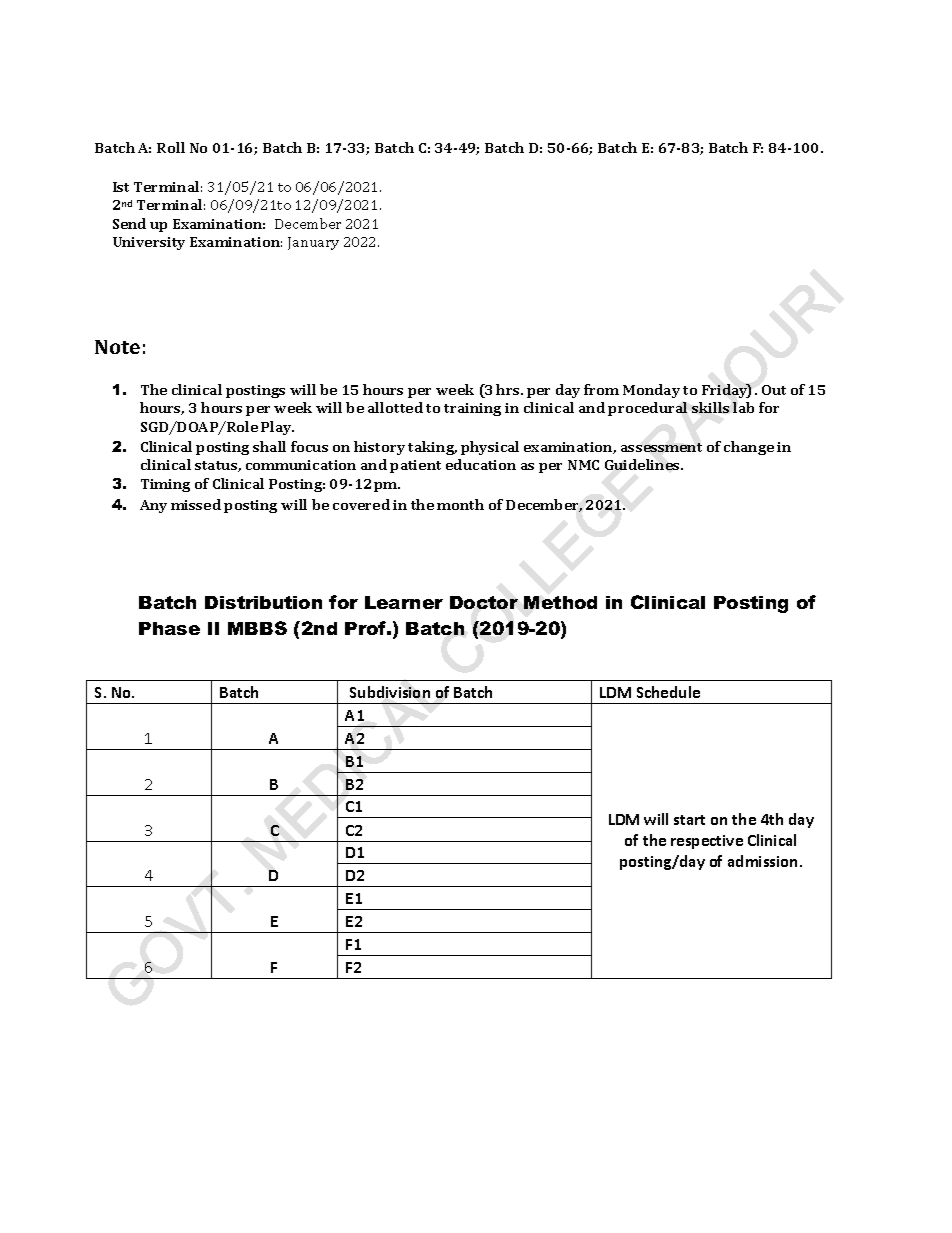  Describe the element at coordinates (707, 842) in the document. I see `respective` at that location.
